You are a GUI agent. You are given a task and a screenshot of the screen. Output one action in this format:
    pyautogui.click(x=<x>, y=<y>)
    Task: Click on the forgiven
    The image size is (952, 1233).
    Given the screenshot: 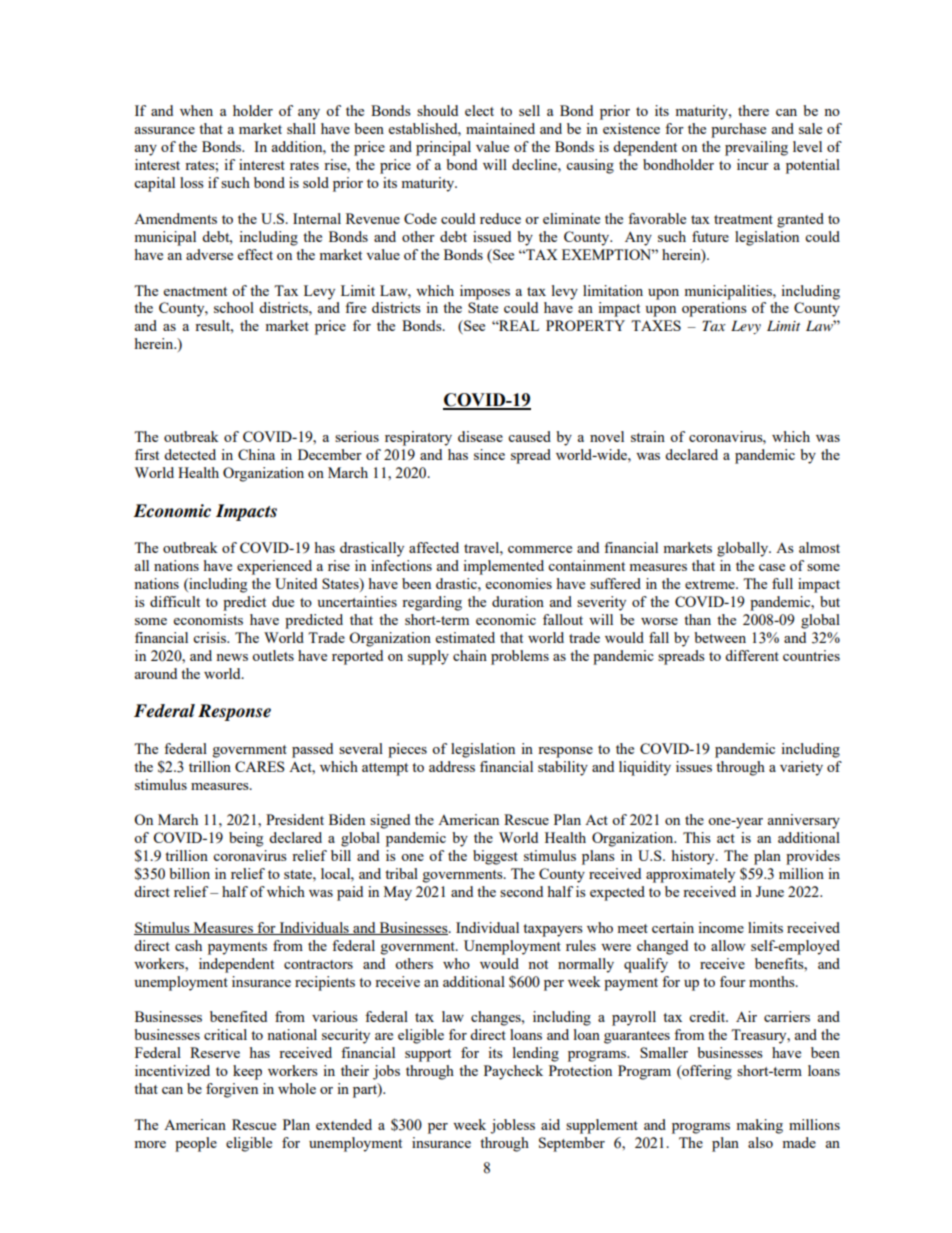 What is the action you would take?
    pyautogui.click(x=232, y=1090)
